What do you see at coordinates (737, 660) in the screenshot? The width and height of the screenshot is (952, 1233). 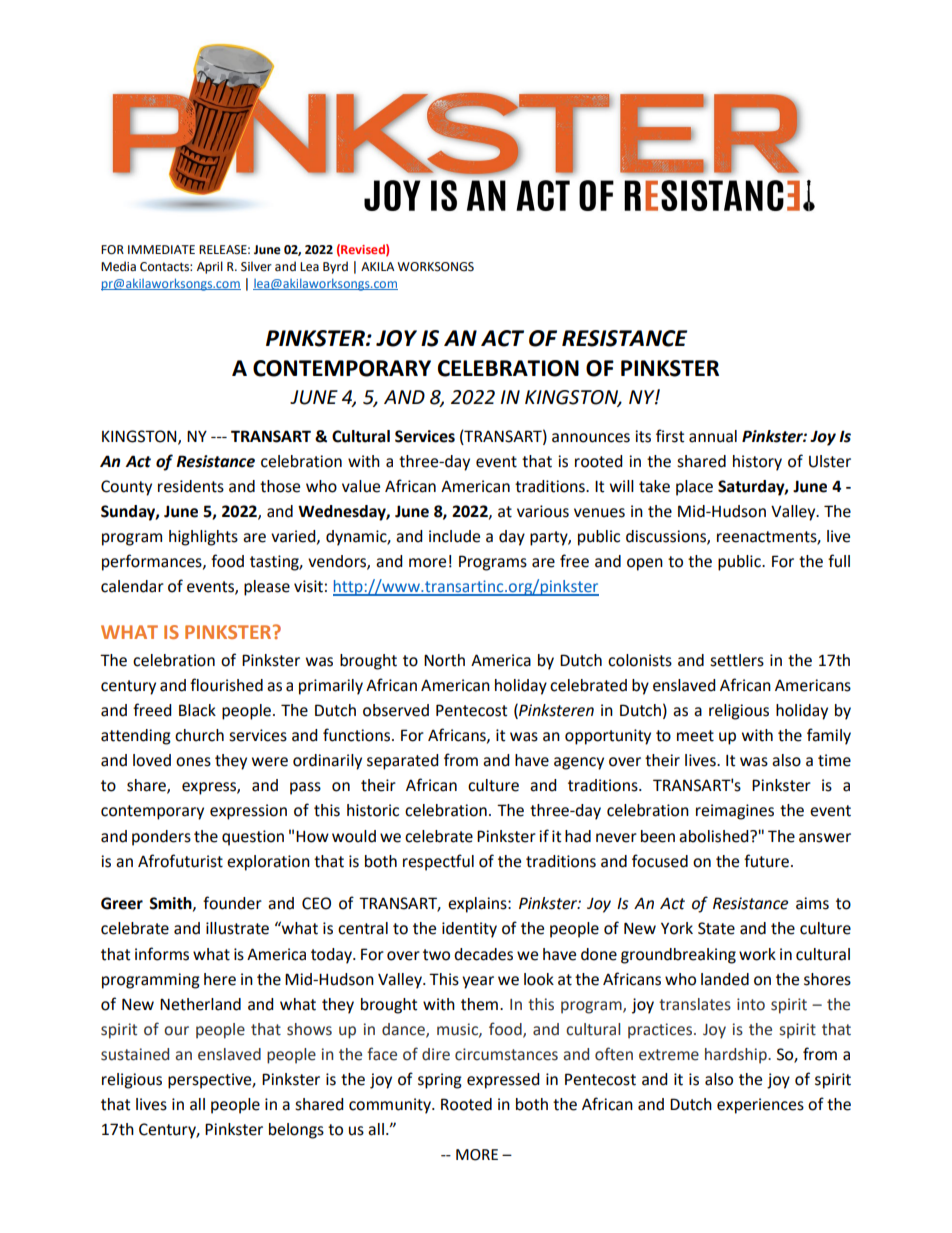 I see `settlers` at bounding box center [737, 660].
